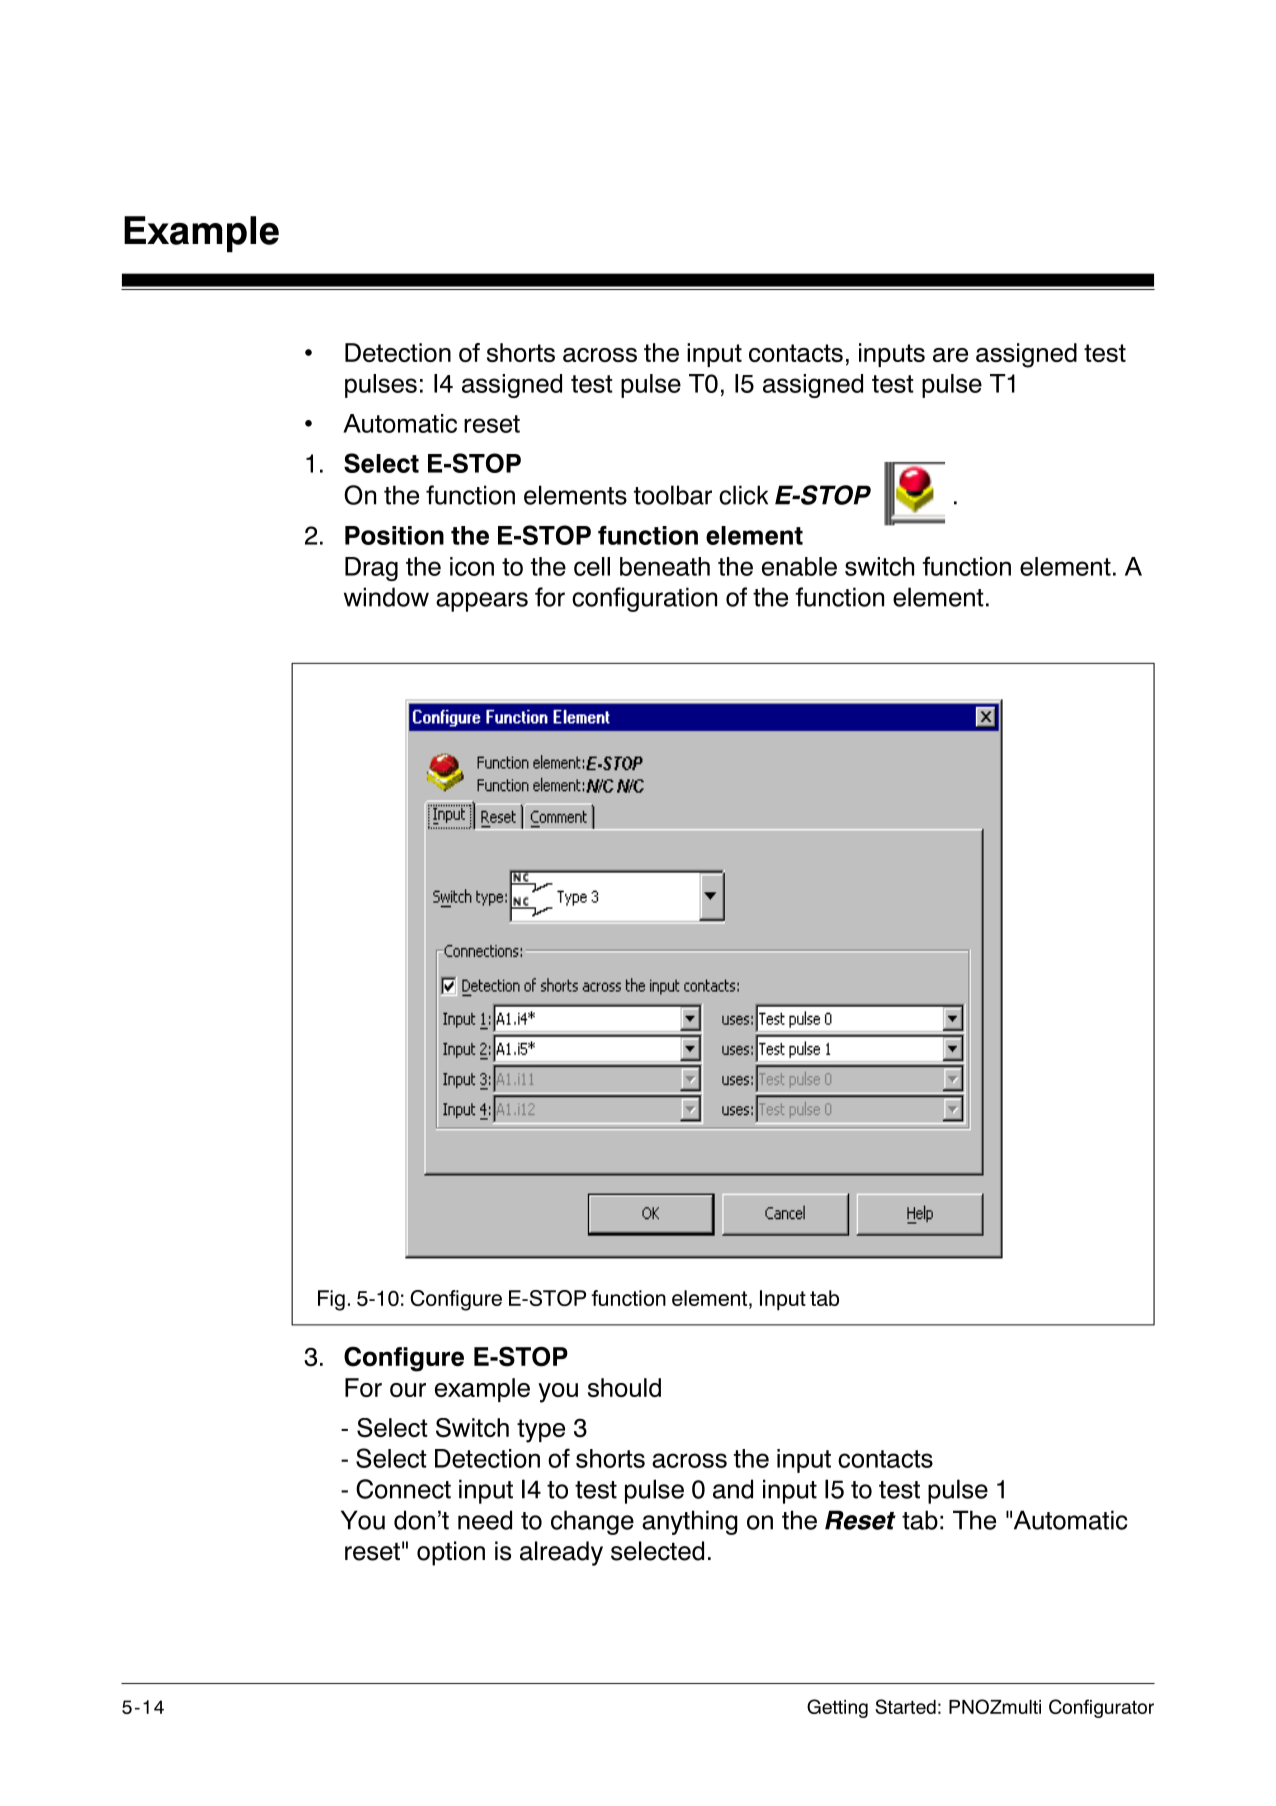  I want to click on and, so click(733, 1489).
